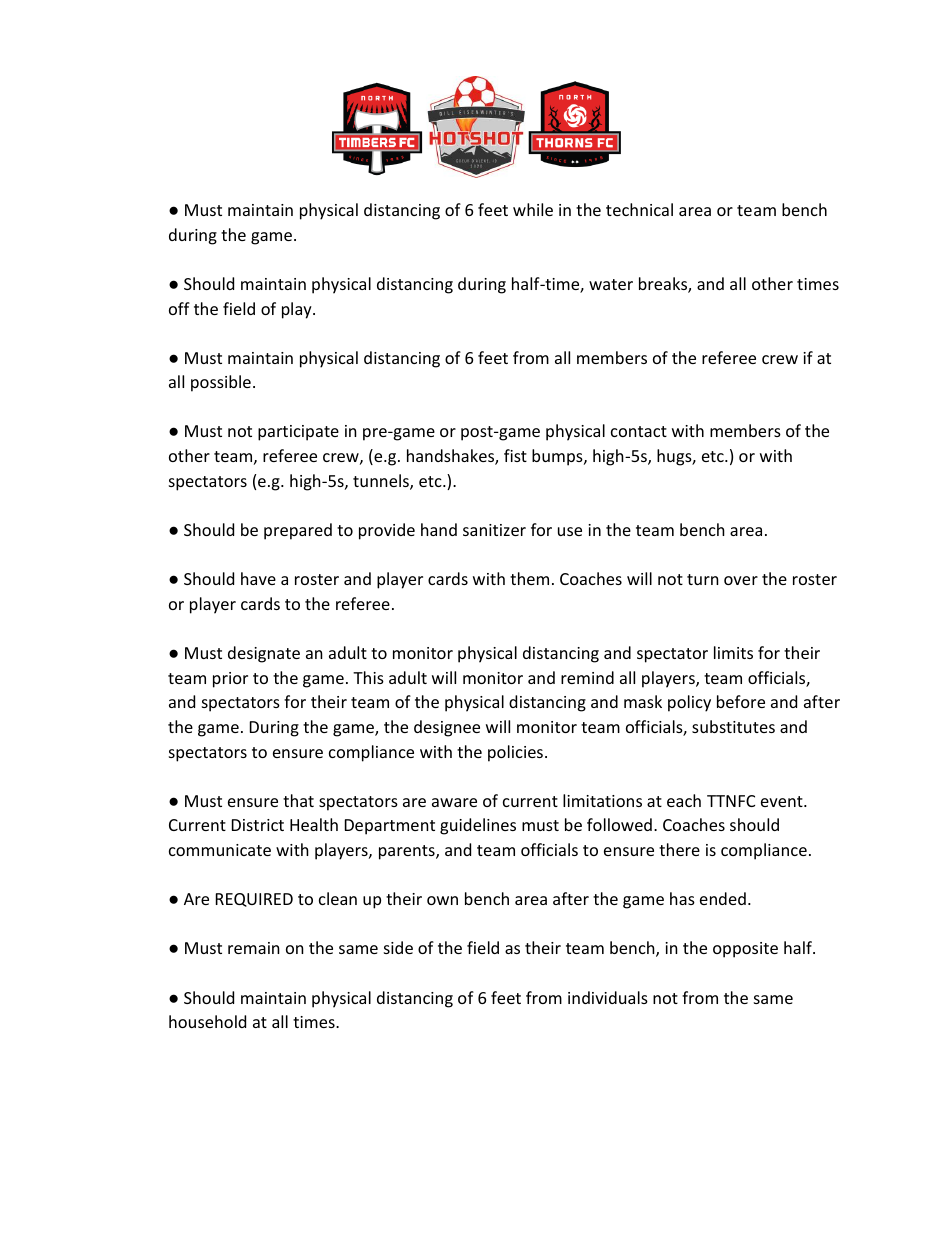  I want to click on have, so click(258, 578).
